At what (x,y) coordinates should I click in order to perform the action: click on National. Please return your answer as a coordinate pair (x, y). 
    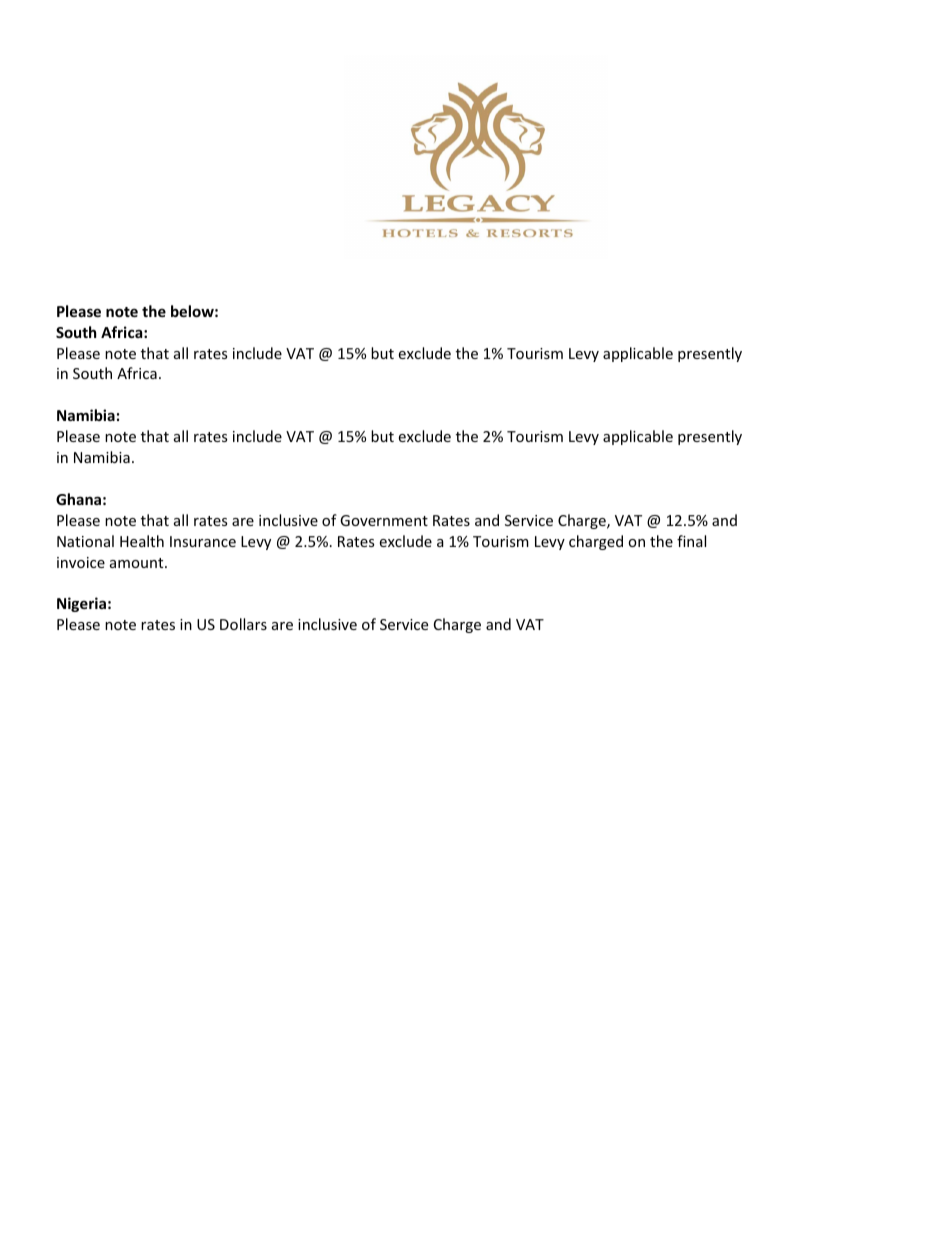
    Looking at the image, I should click on (85, 541).
